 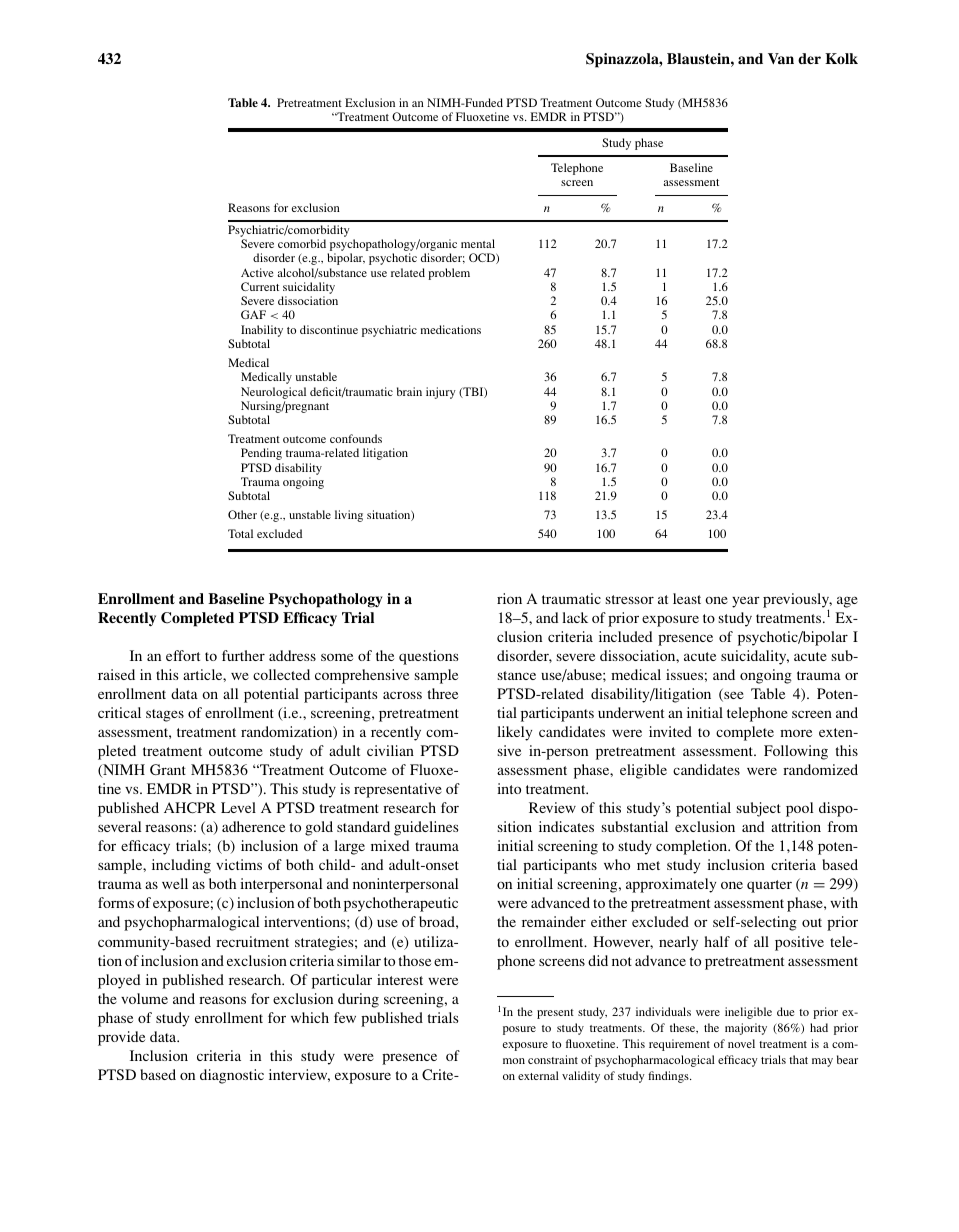 I want to click on external, so click(x=538, y=1075).
